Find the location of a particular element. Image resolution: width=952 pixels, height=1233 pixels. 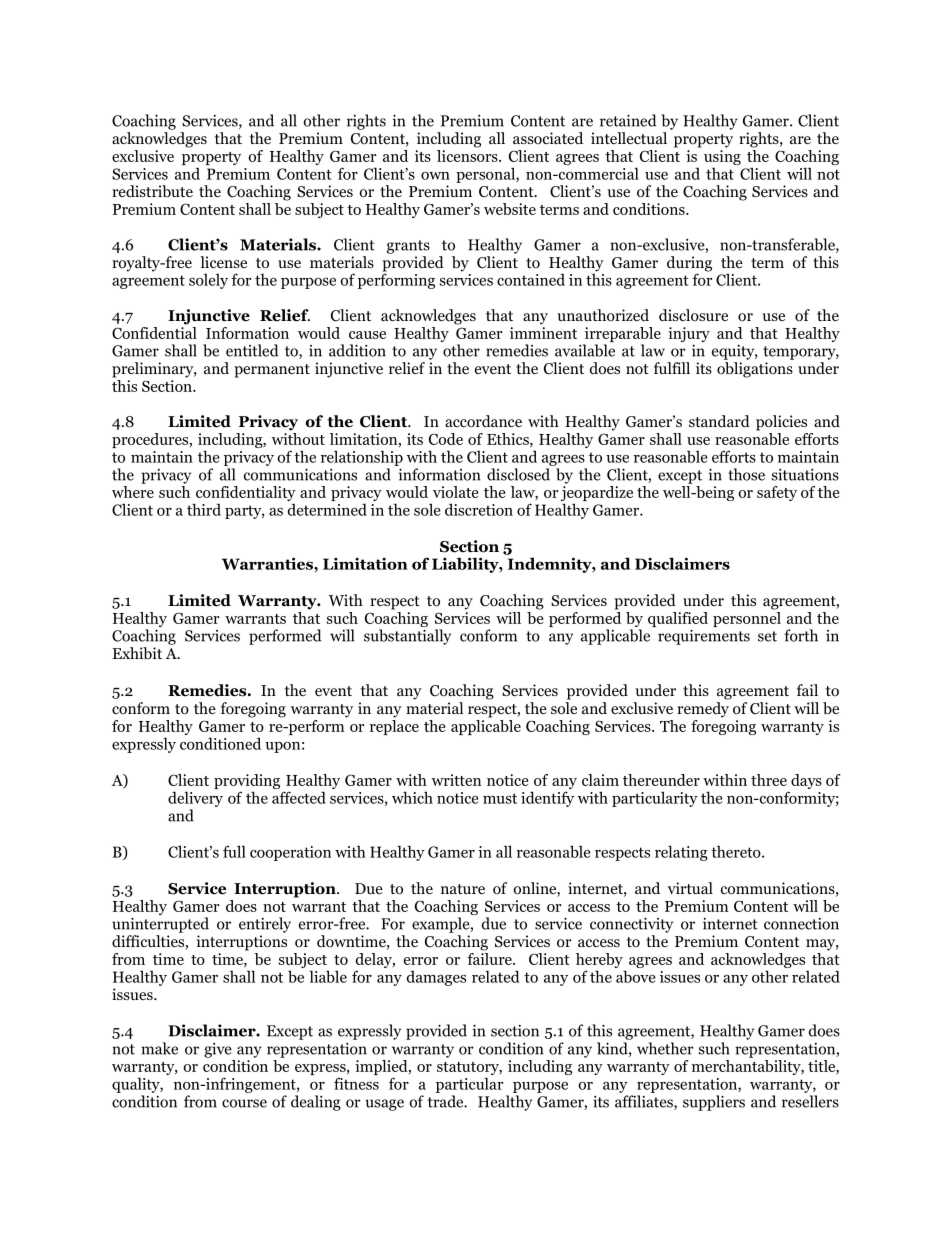

full is located at coordinates (234, 851).
